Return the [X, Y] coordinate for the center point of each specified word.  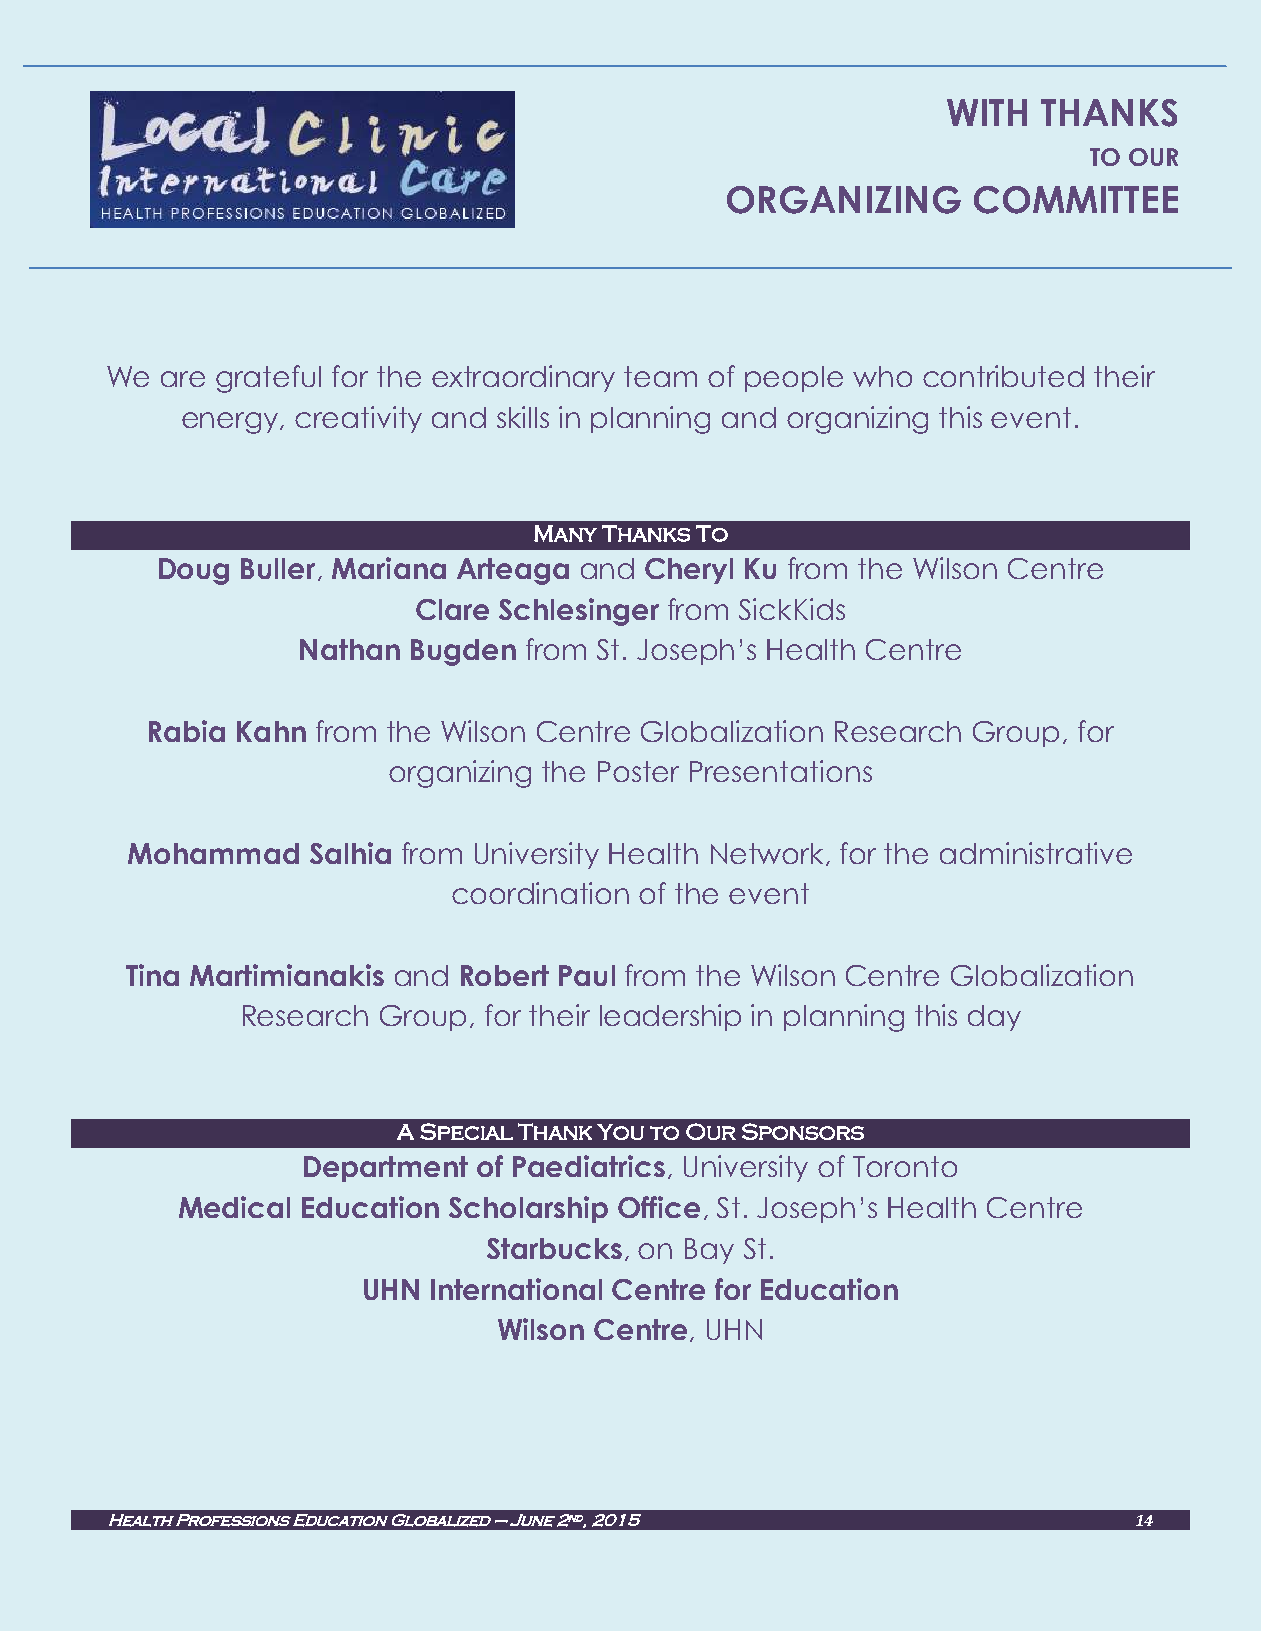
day [994, 1018]
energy [231, 423]
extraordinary [523, 378]
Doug [194, 571]
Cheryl [689, 571]
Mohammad [213, 853]
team [660, 376]
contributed [1003, 376]
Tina [152, 975]
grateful [268, 379]
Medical [234, 1207]
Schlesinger [579, 612]
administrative [1036, 853]
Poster [638, 771]
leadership [670, 1017]
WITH [987, 112]
